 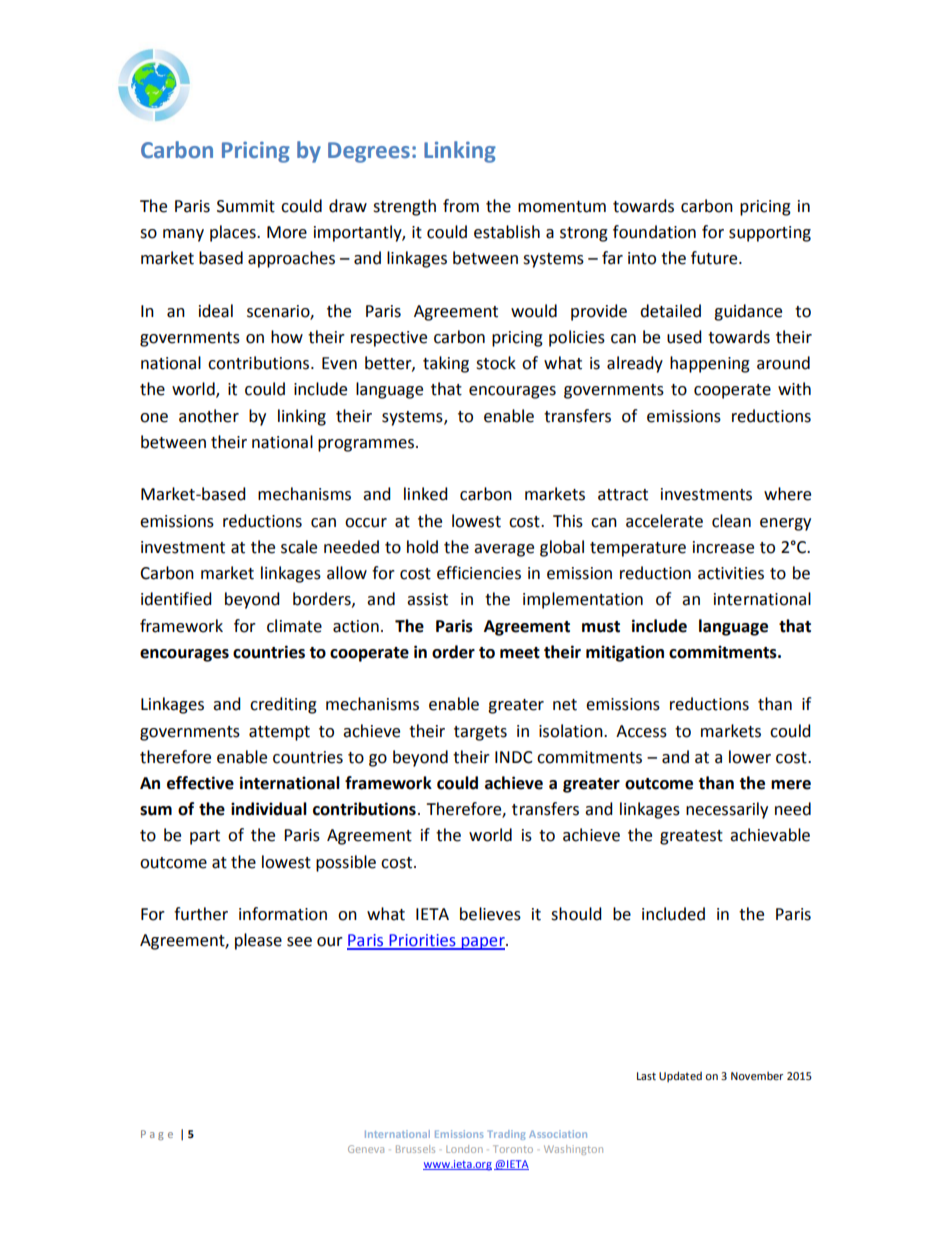 I want to click on another, so click(x=209, y=416).
